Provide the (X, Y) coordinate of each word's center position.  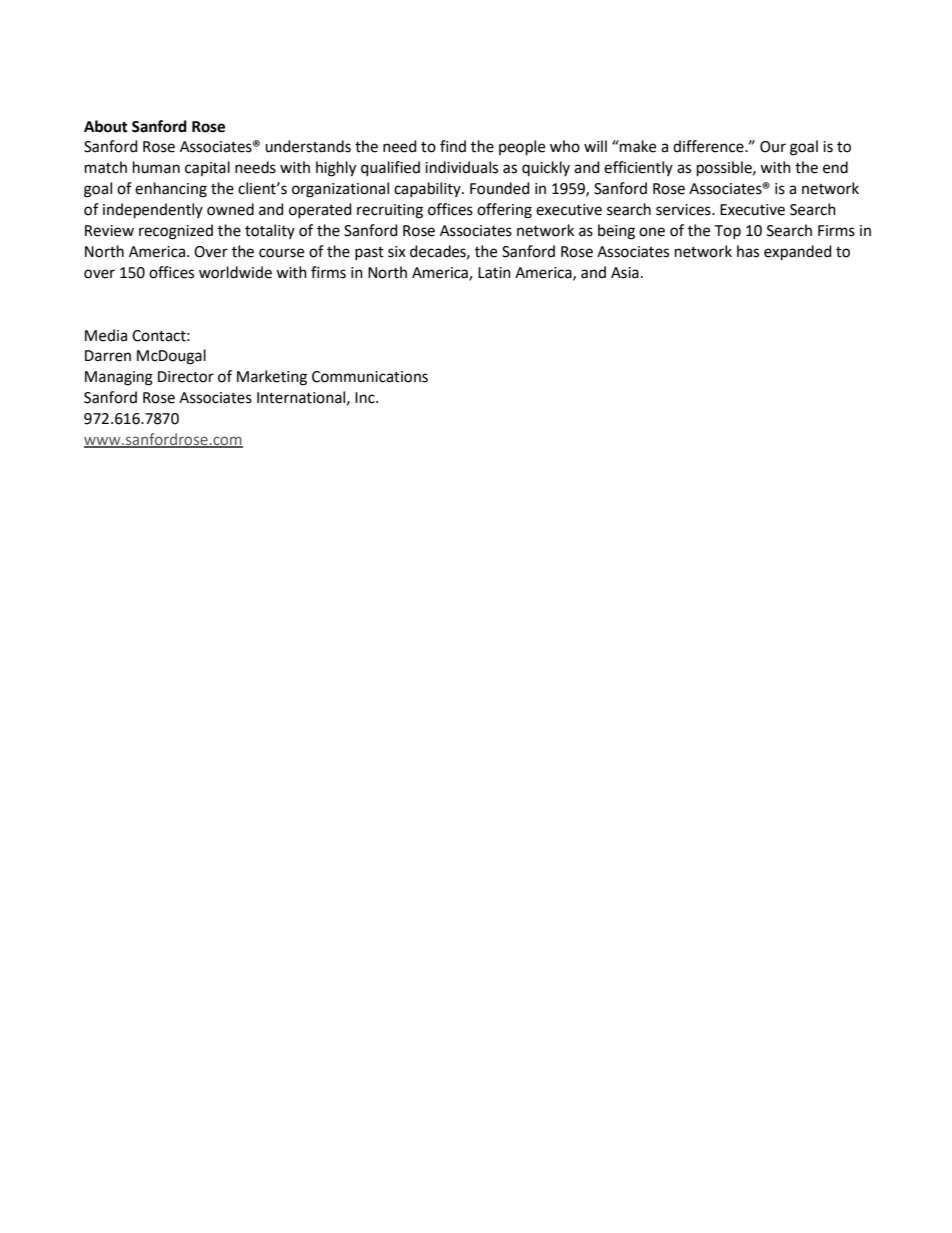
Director (186, 377)
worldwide (235, 272)
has (748, 251)
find (453, 146)
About (106, 126)
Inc (366, 398)
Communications (370, 377)
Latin (494, 273)
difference (709, 146)
